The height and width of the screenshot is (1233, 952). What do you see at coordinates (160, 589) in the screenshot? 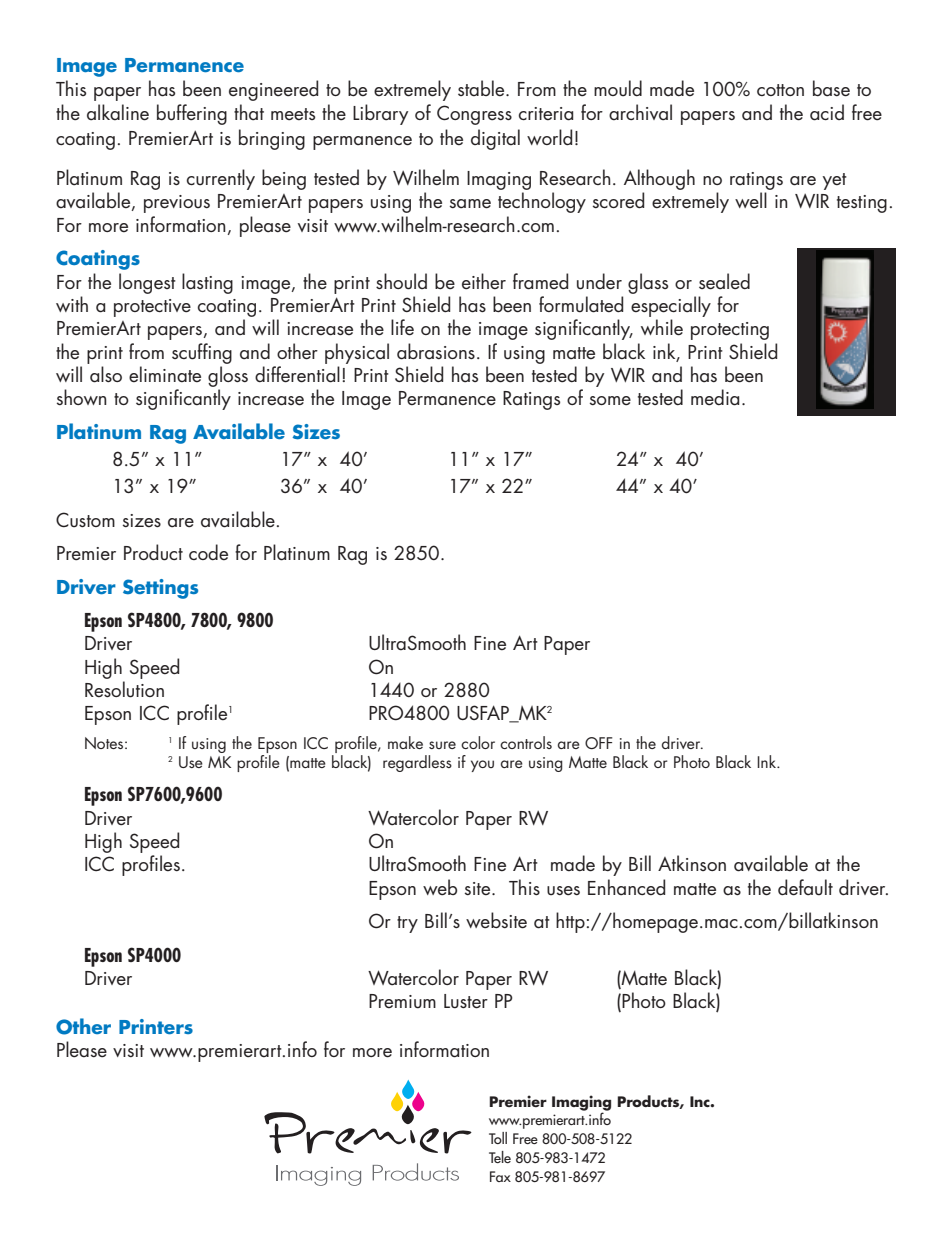
I see `Settings` at bounding box center [160, 589].
